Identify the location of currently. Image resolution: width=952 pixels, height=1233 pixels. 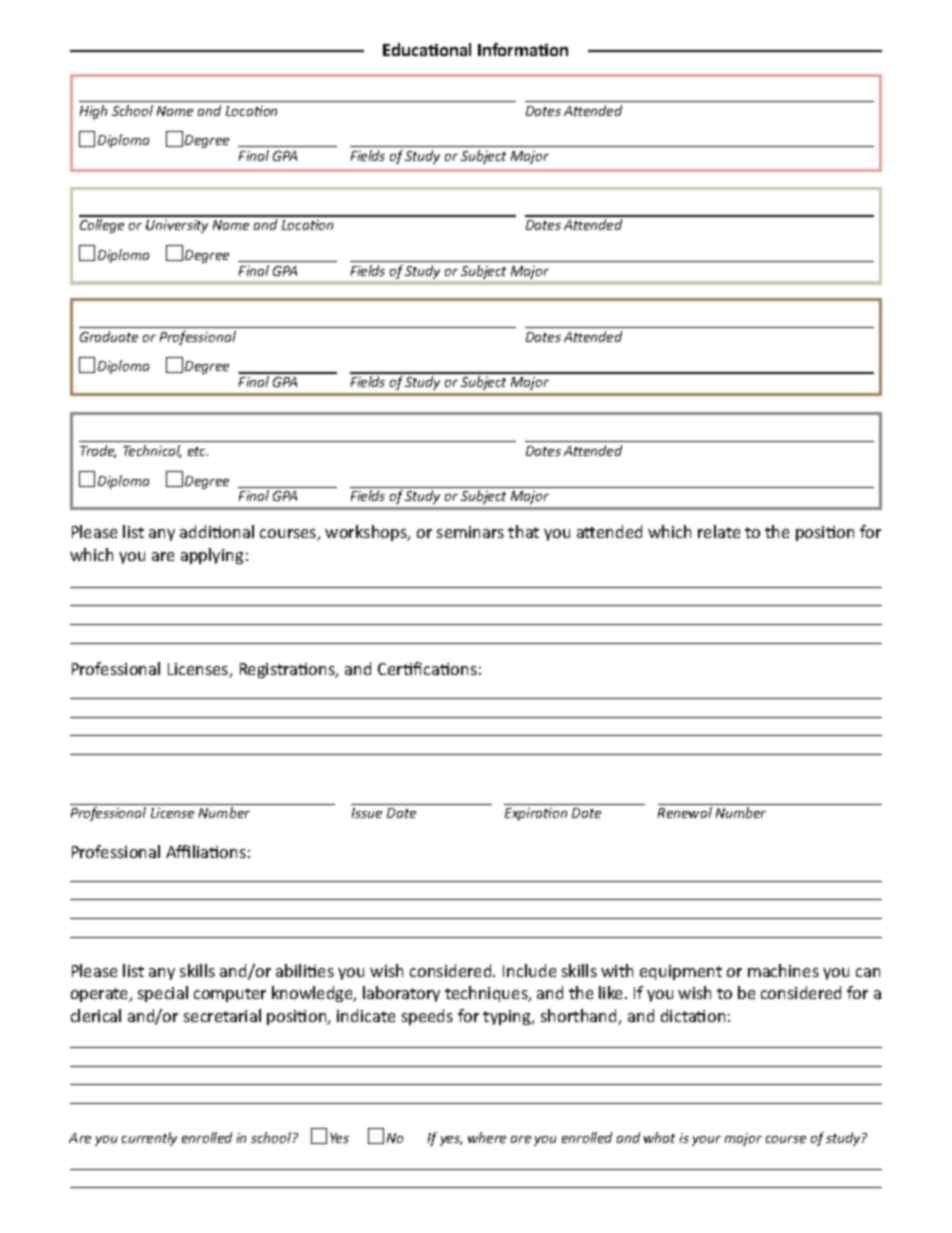
(149, 1139).
